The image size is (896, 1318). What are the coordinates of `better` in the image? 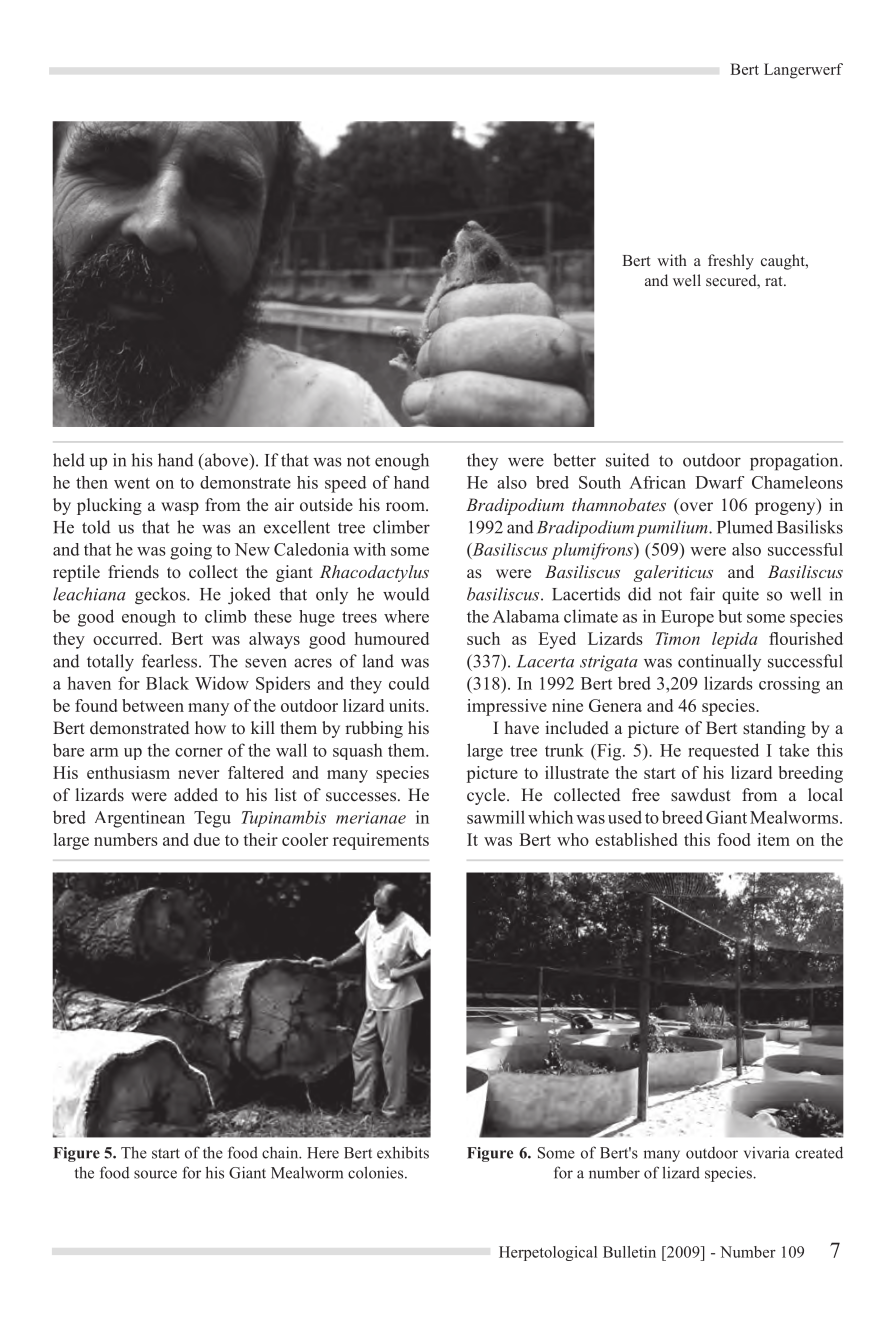 It's located at (574, 460).
